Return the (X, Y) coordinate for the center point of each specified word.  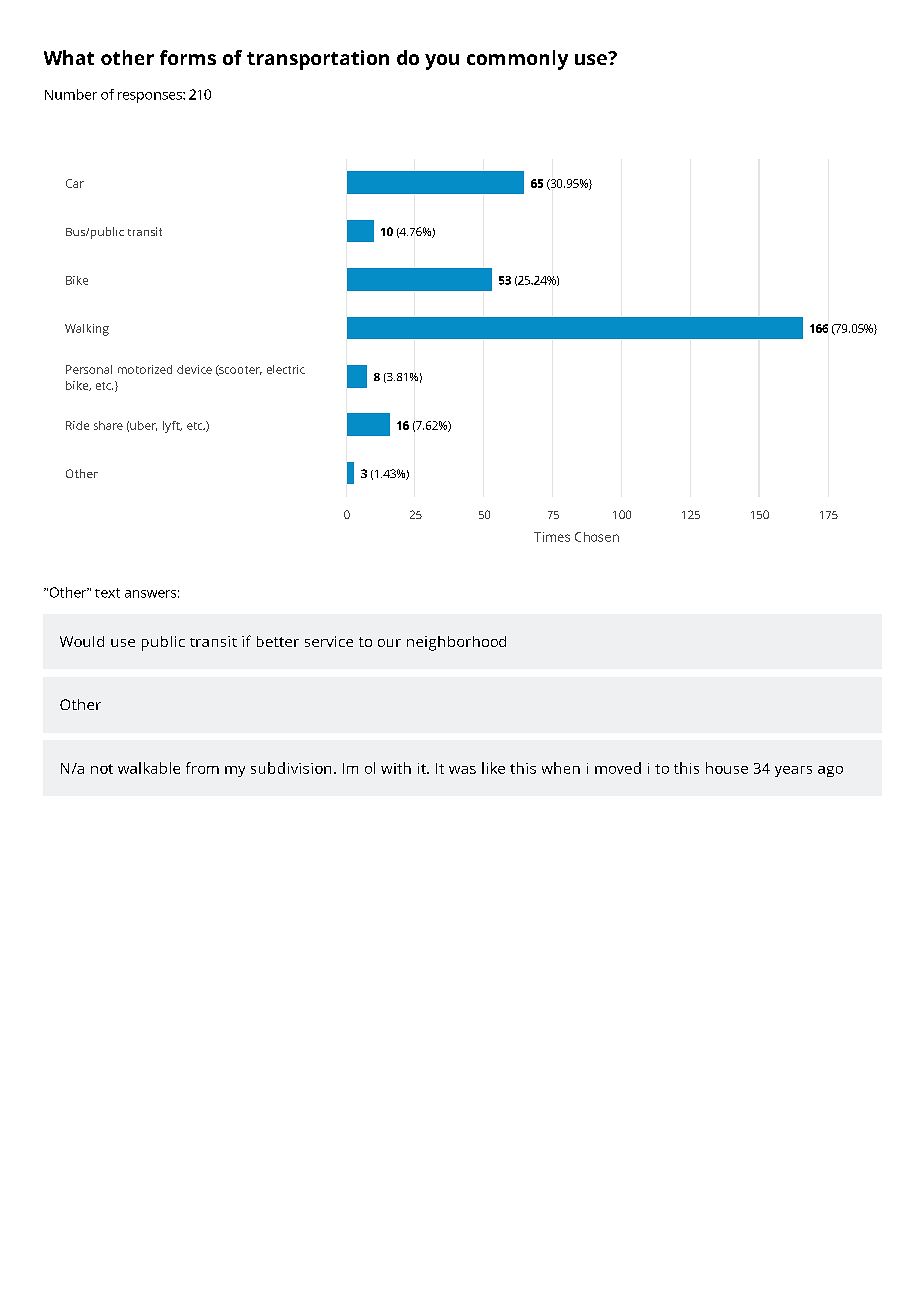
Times (552, 537)
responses (151, 97)
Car (75, 183)
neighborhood (456, 643)
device (194, 369)
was (462, 770)
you (442, 62)
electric (286, 369)
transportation (318, 60)
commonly (517, 60)
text (107, 593)
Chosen (597, 537)
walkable (149, 768)
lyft (172, 427)
